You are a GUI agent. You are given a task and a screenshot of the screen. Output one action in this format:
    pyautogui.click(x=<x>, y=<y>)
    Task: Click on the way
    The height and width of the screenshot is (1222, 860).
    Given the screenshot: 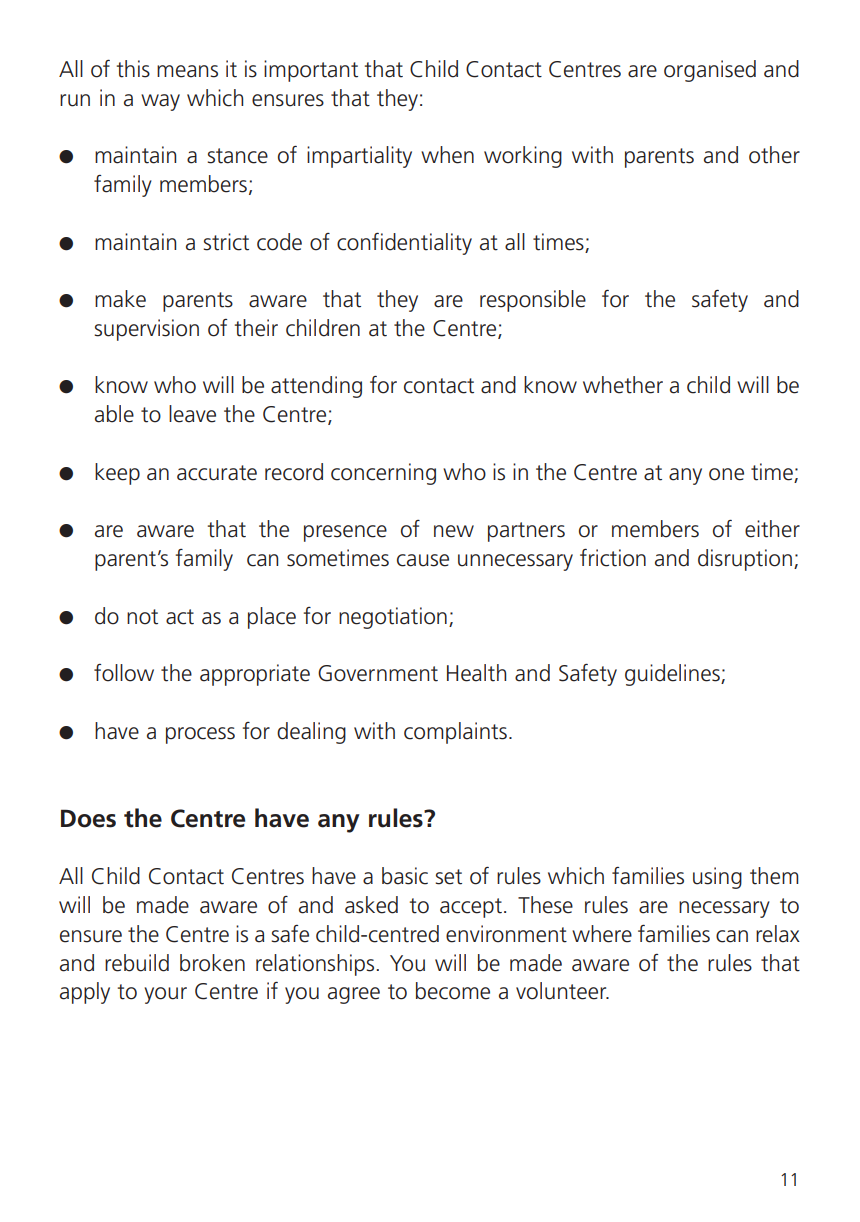 What is the action you would take?
    pyautogui.click(x=160, y=102)
